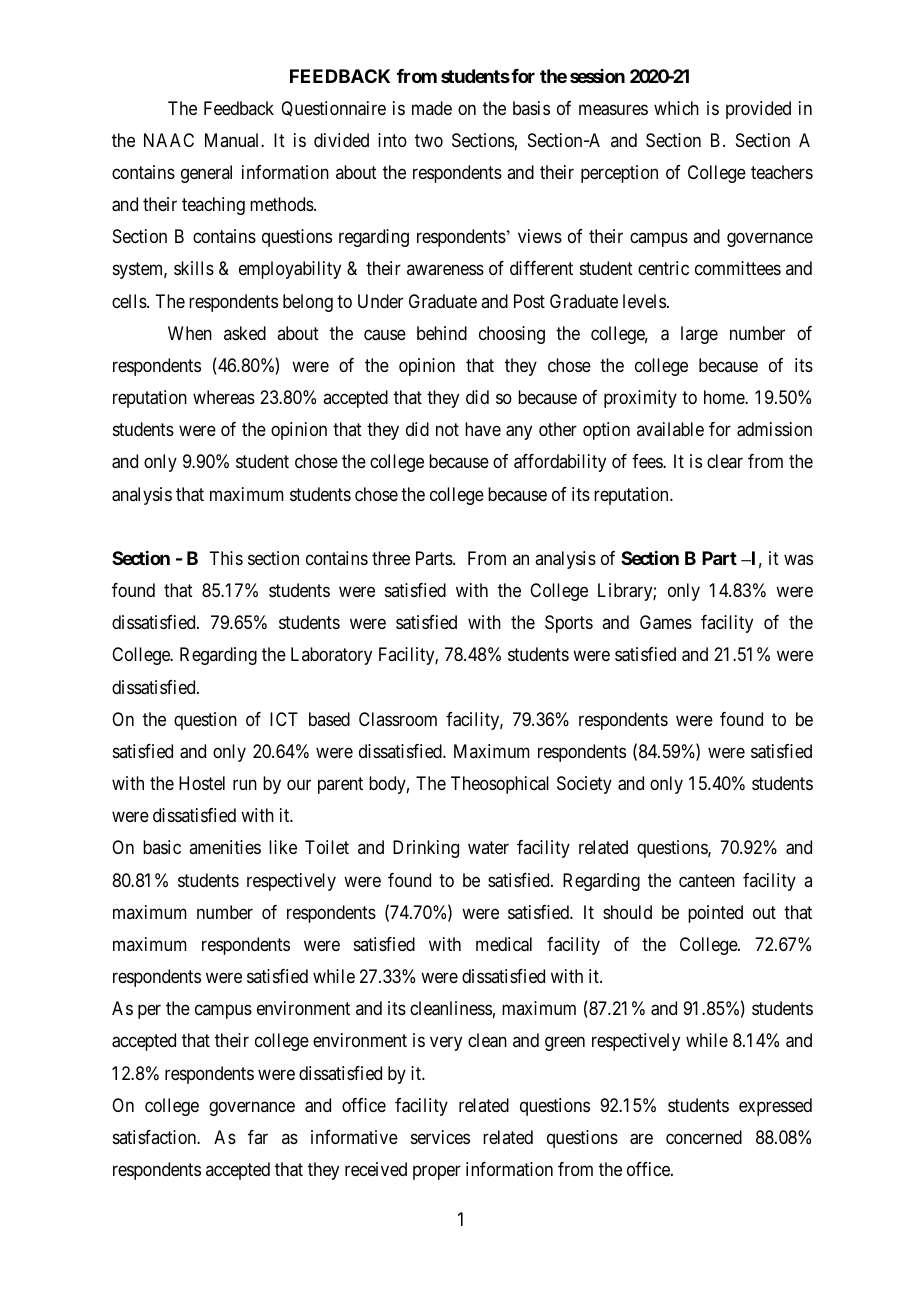  Describe the element at coordinates (715, 914) in the page. I see `pointed` at that location.
